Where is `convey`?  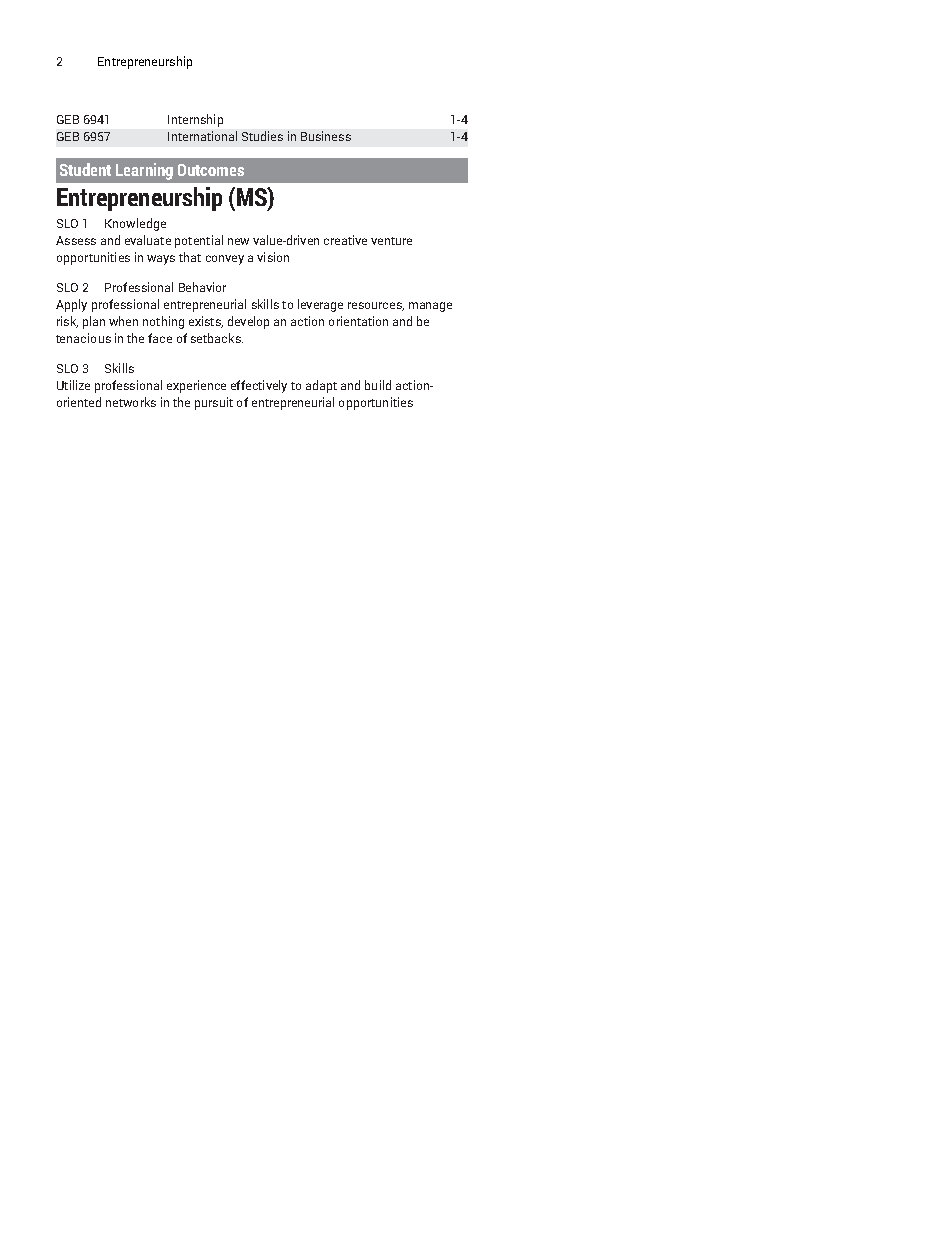
convey is located at coordinates (225, 260).
